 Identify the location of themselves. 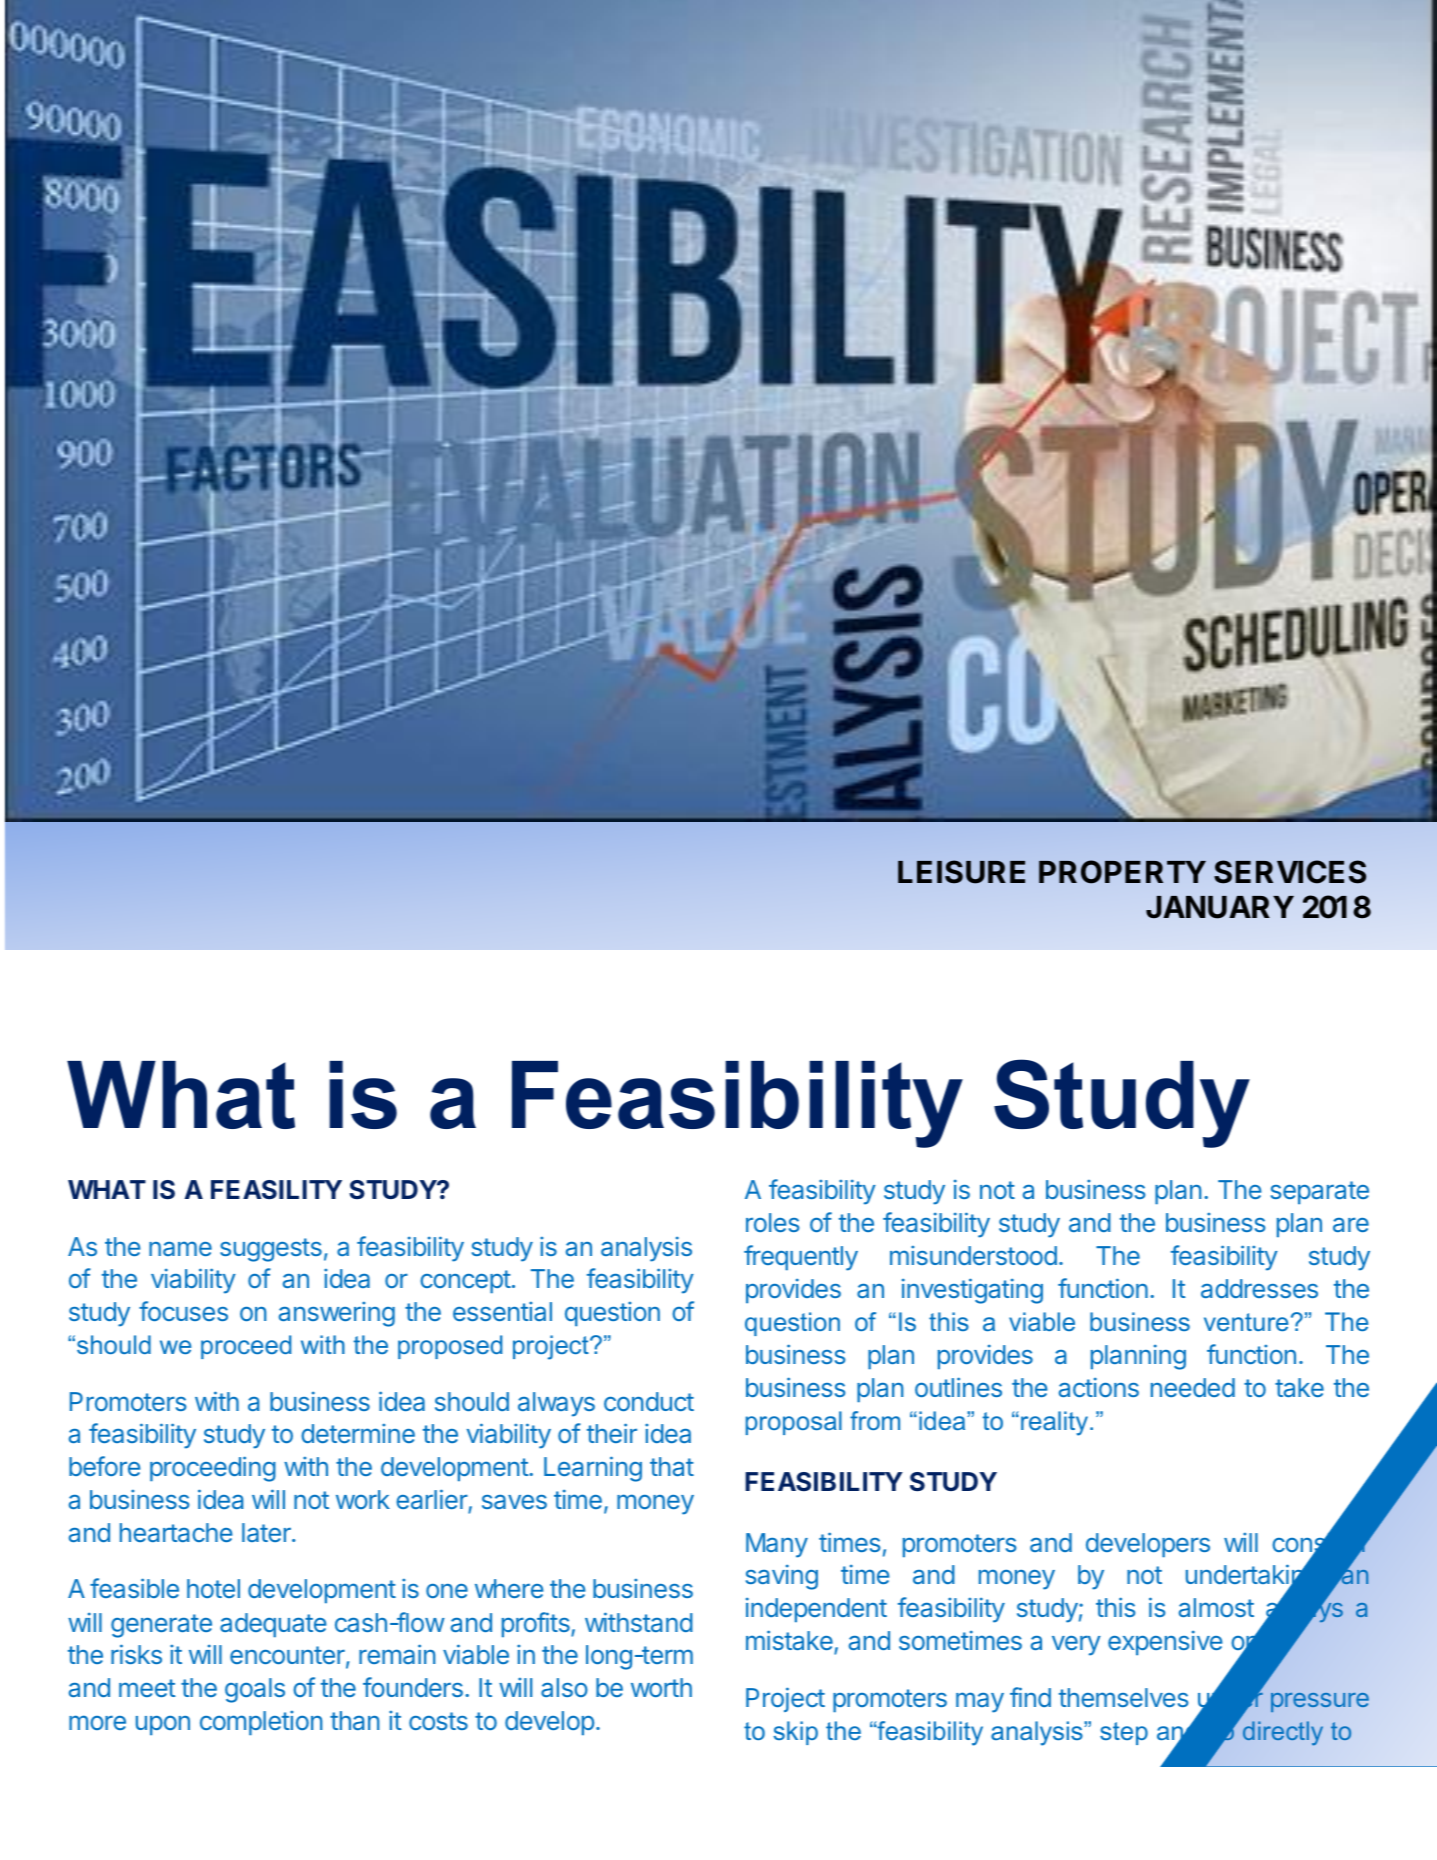
(1123, 1697).
